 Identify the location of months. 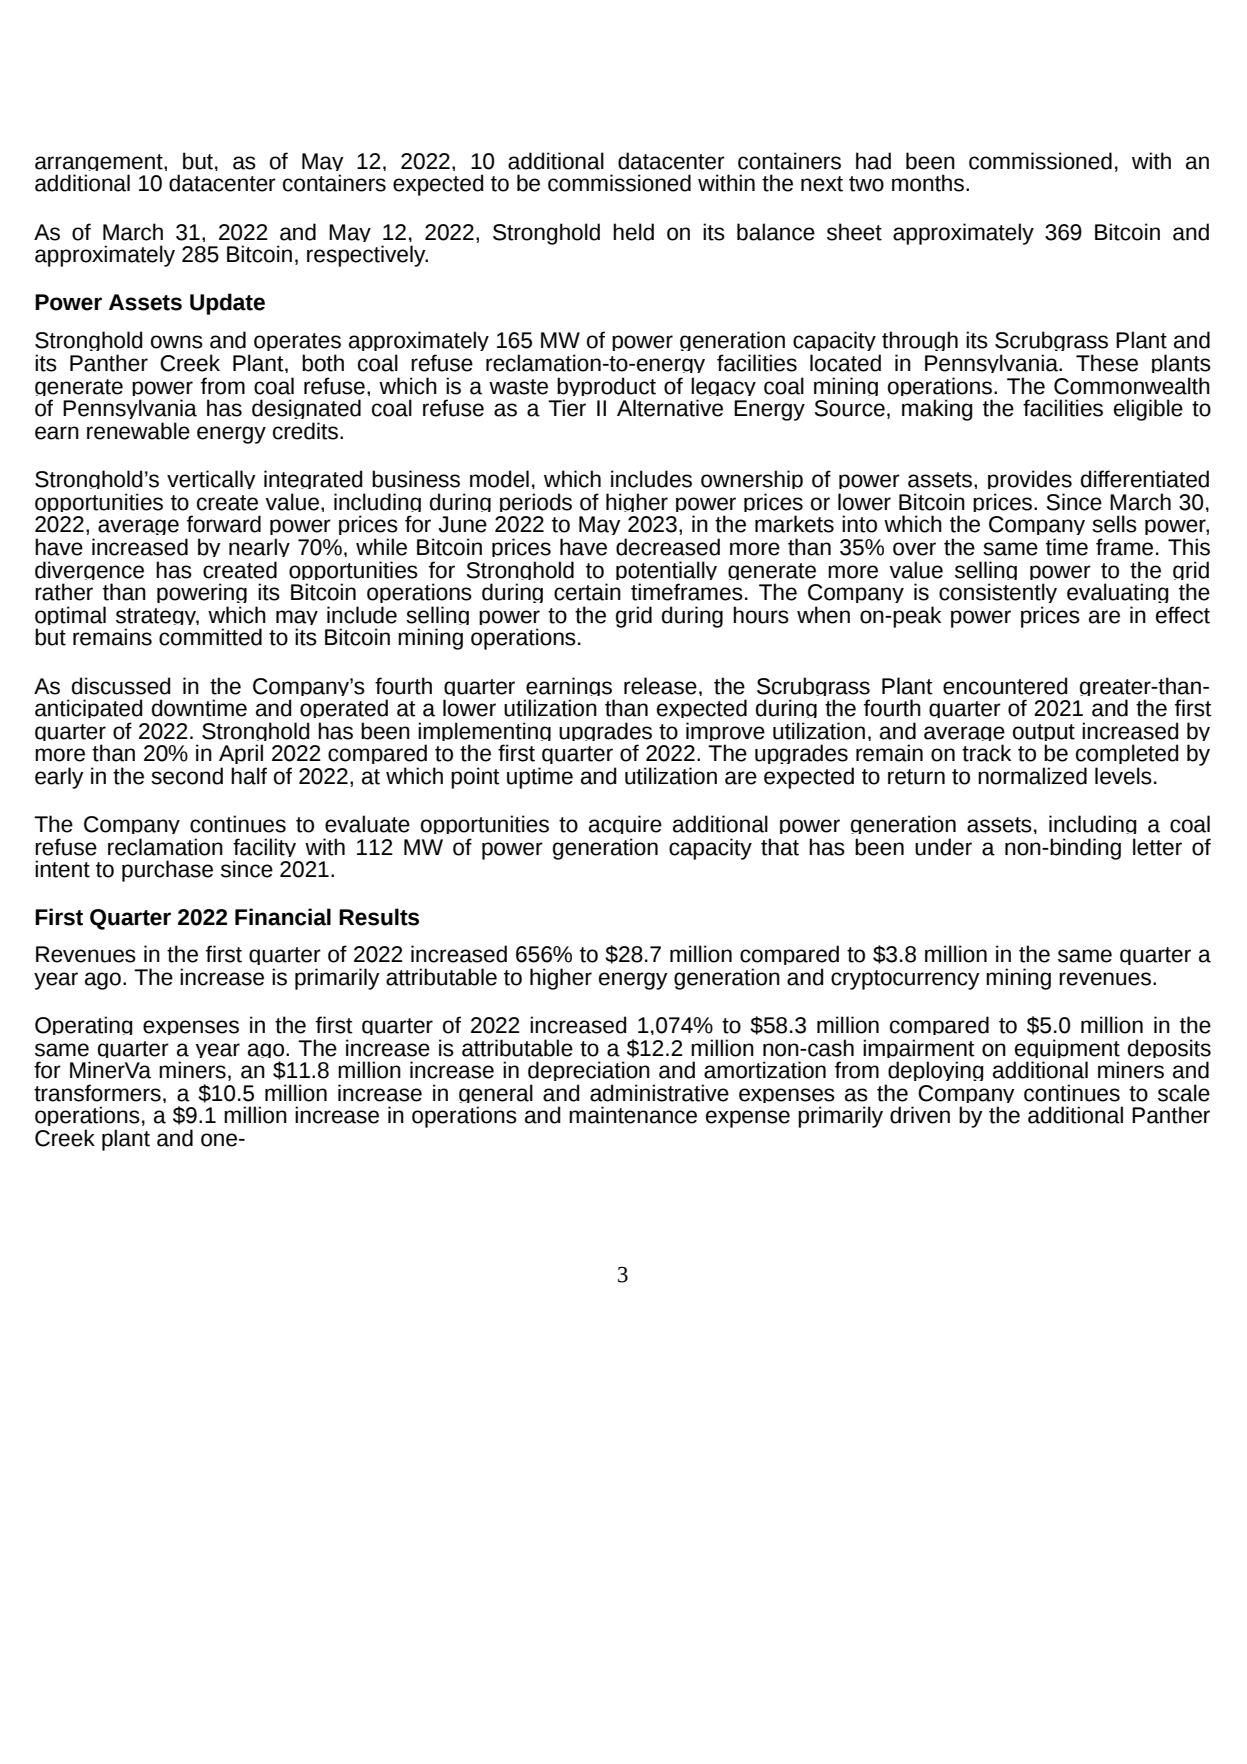
(929, 183).
